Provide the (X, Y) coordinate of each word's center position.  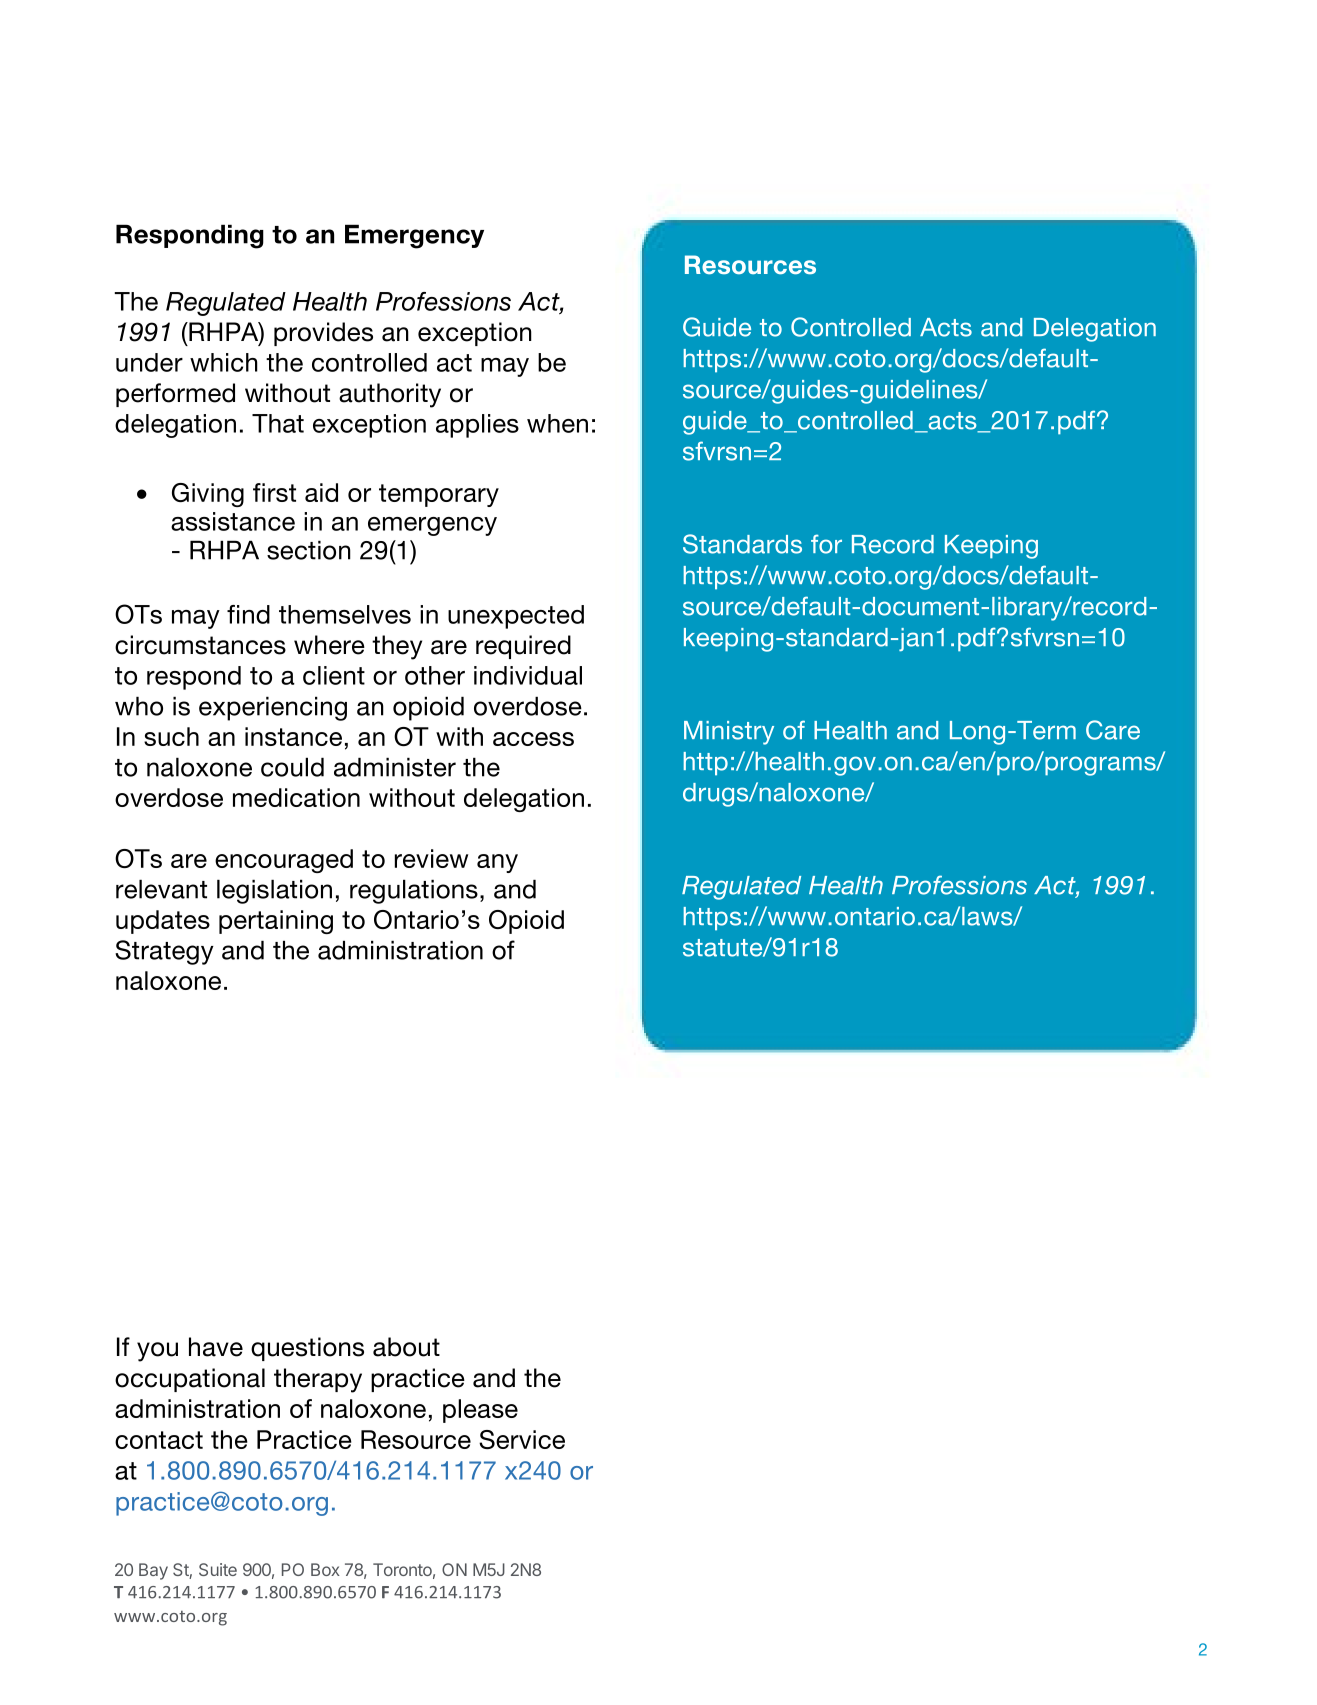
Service (522, 1439)
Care (1113, 730)
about (406, 1347)
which (224, 362)
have (216, 1347)
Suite (218, 1569)
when (557, 423)
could (292, 767)
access (533, 739)
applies (477, 426)
